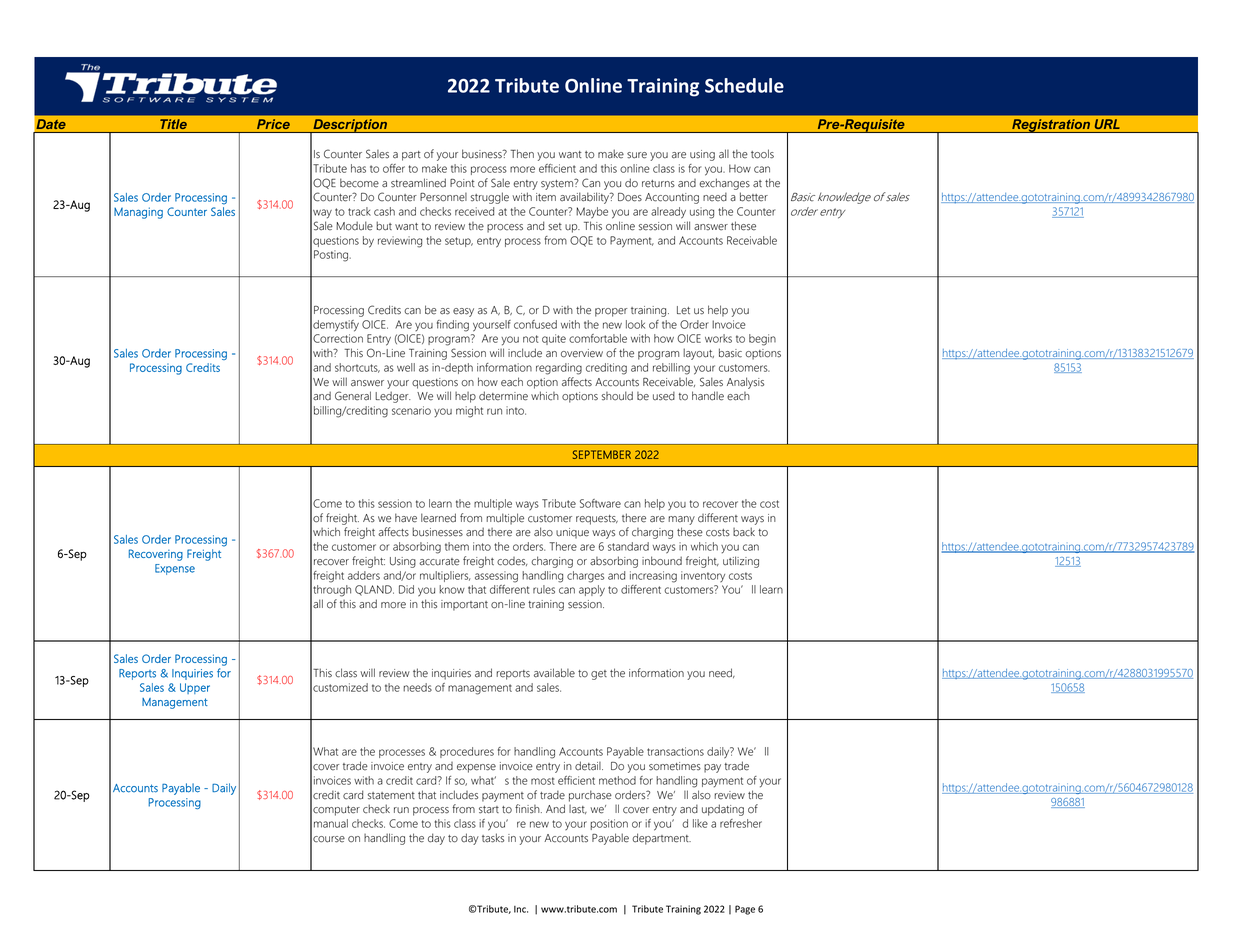 This page has height=952, width=1233. Describe the element at coordinates (406, 518) in the page. I see `have` at that location.
